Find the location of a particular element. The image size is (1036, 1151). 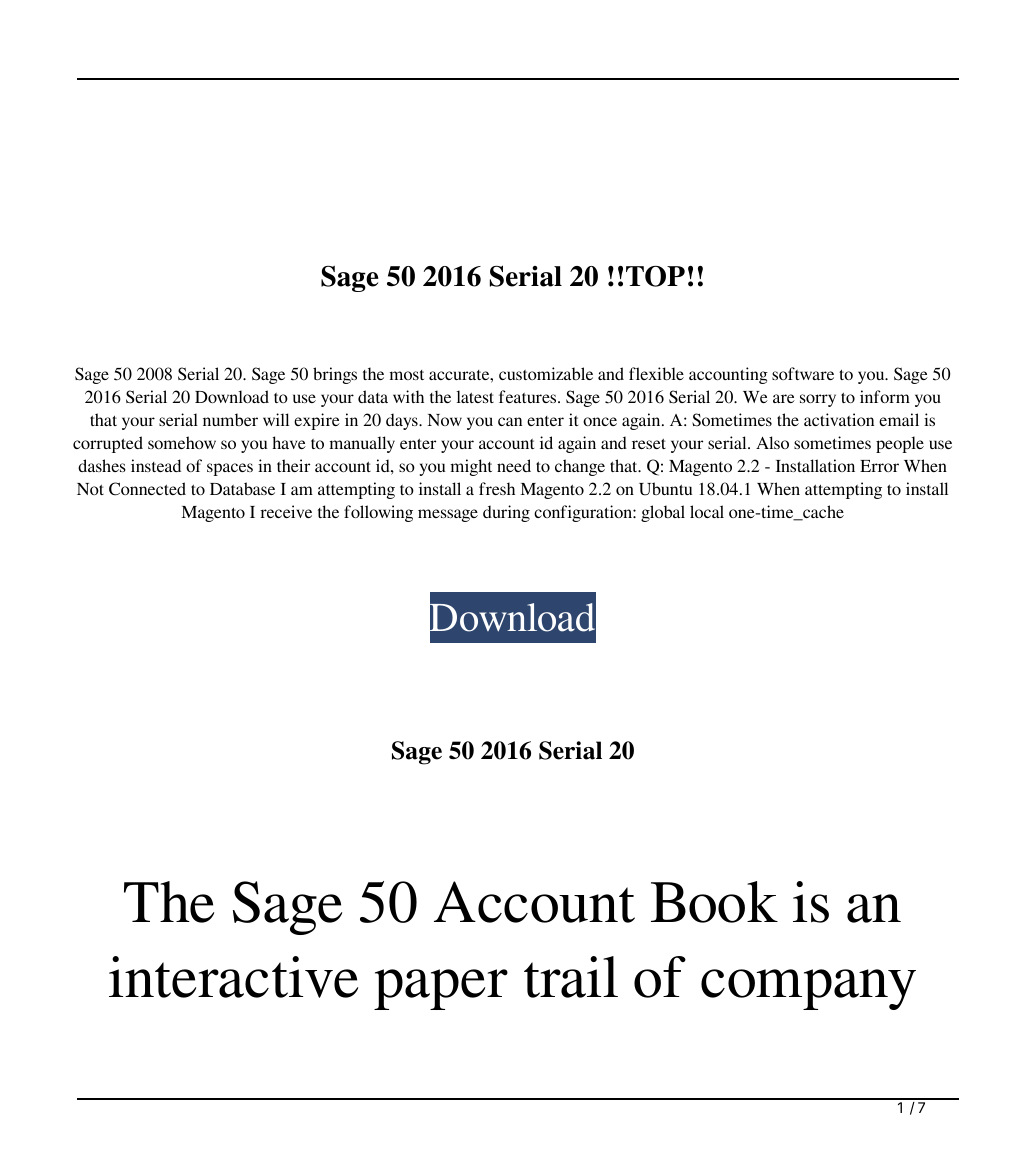

brings is located at coordinates (335, 375).
